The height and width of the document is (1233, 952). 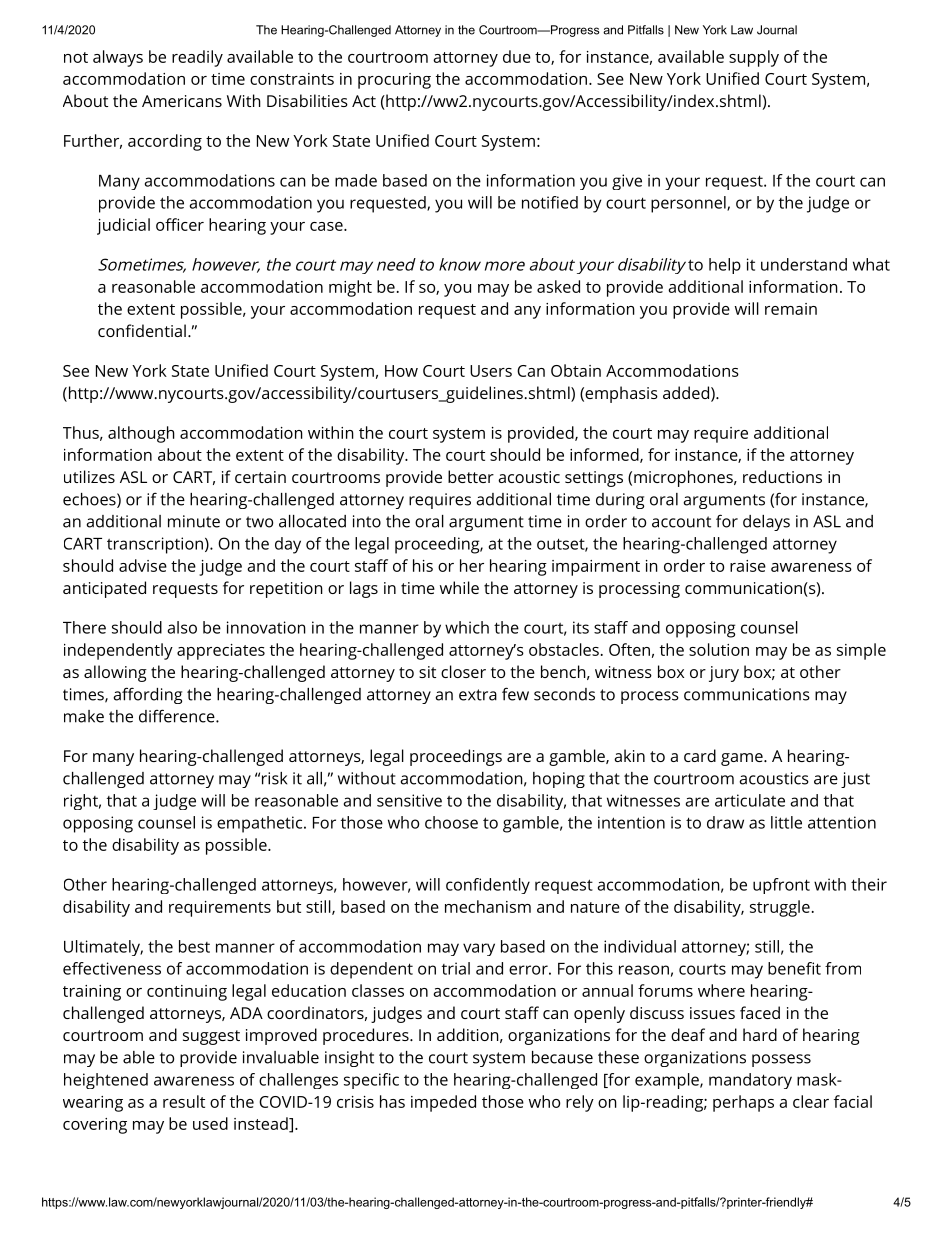 I want to click on mandatory, so click(x=750, y=1081).
